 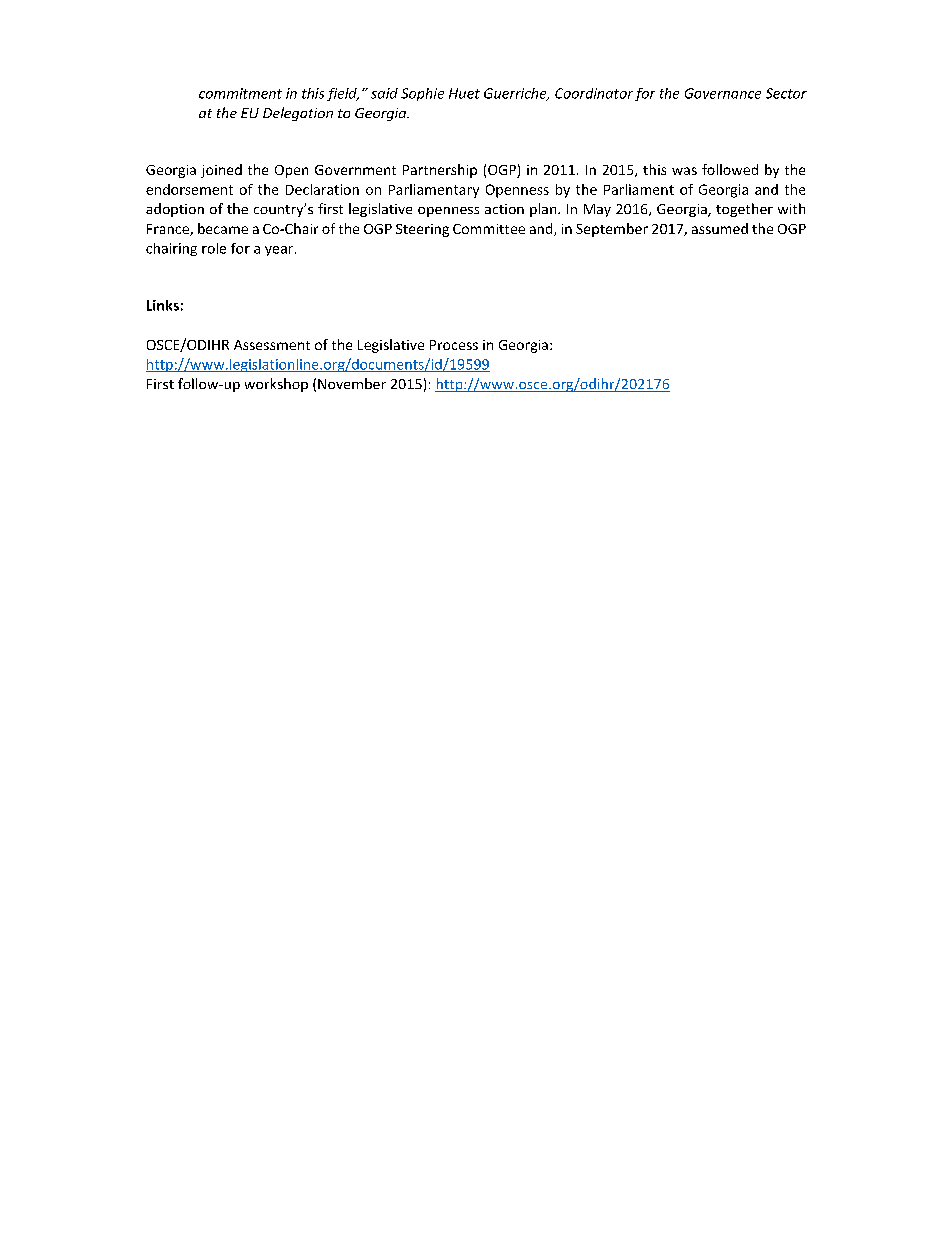 I want to click on action, so click(x=504, y=209).
